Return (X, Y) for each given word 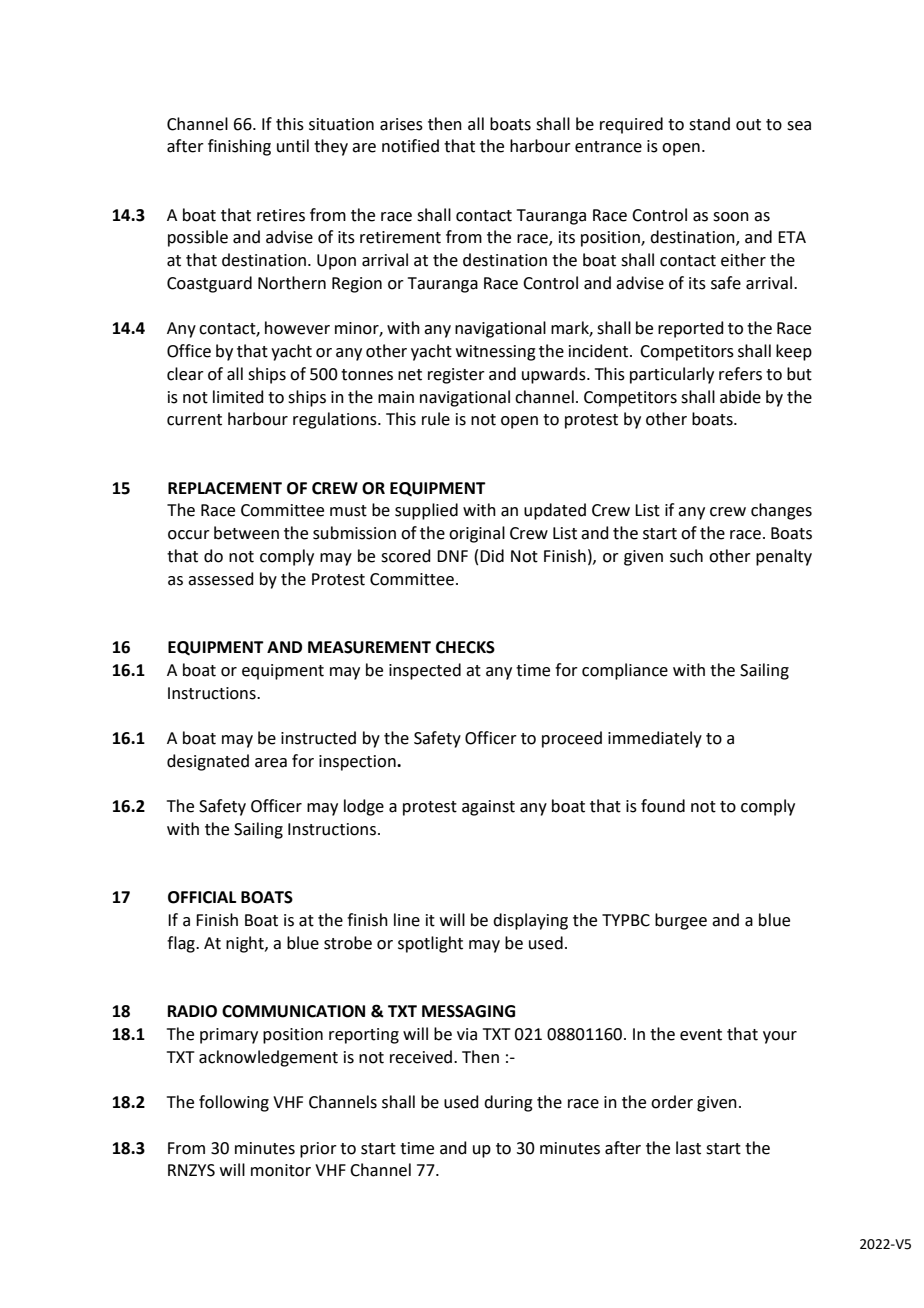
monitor (281, 1170)
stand (709, 124)
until (293, 146)
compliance (625, 671)
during (508, 1103)
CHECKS (465, 647)
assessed (221, 579)
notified (410, 146)
